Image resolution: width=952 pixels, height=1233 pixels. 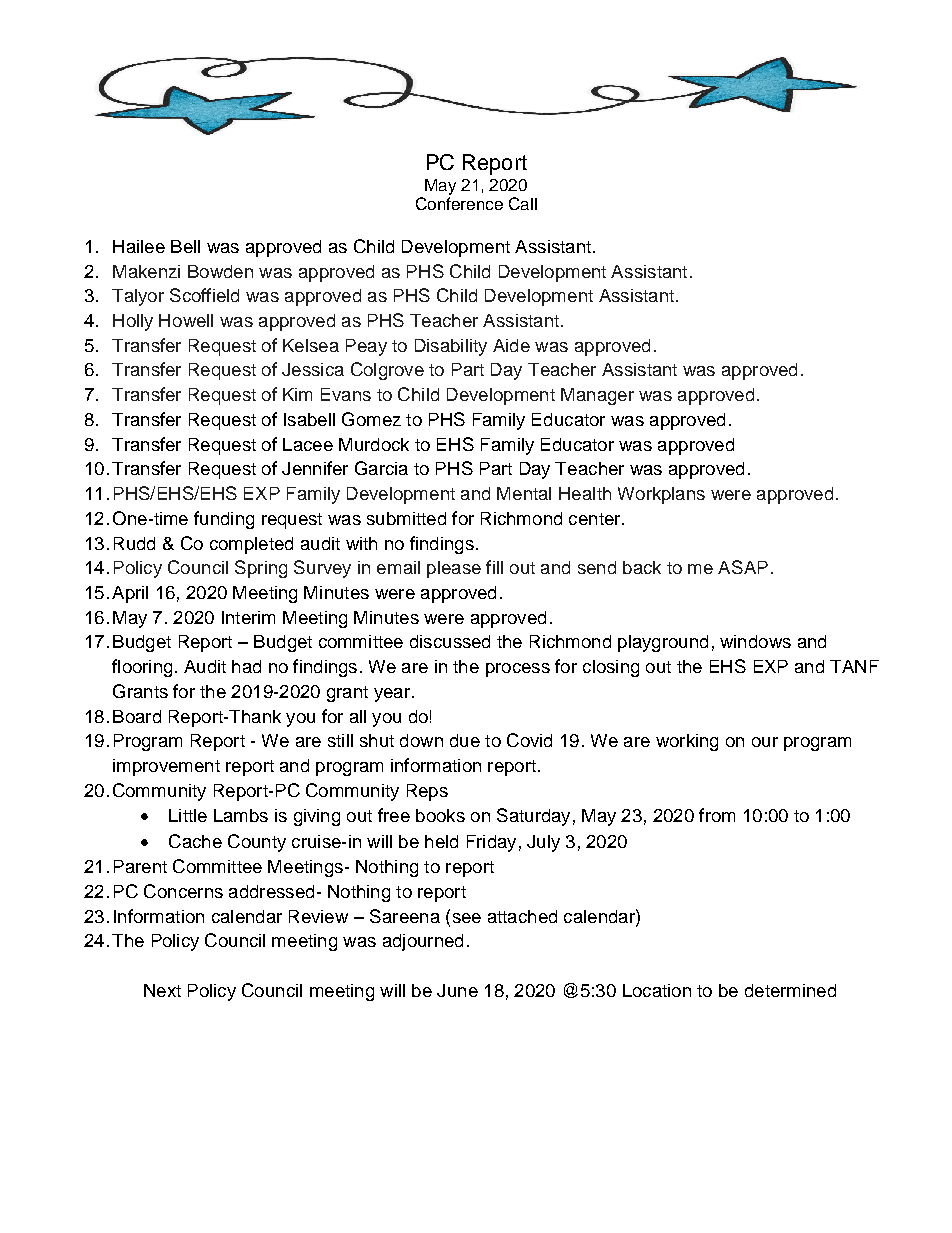 I want to click on improvement, so click(x=166, y=767).
